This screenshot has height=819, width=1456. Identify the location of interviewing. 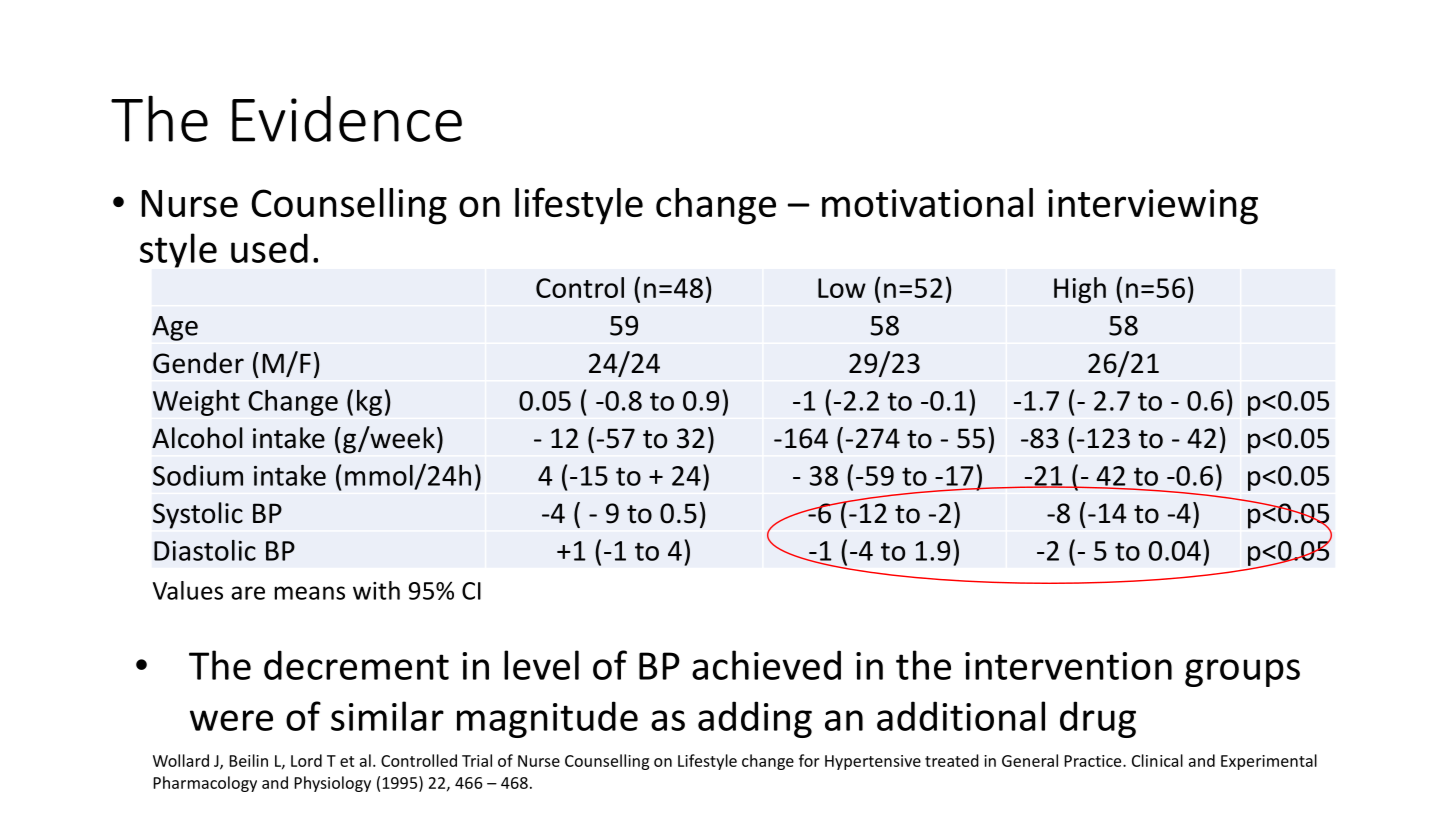
(1153, 207).
